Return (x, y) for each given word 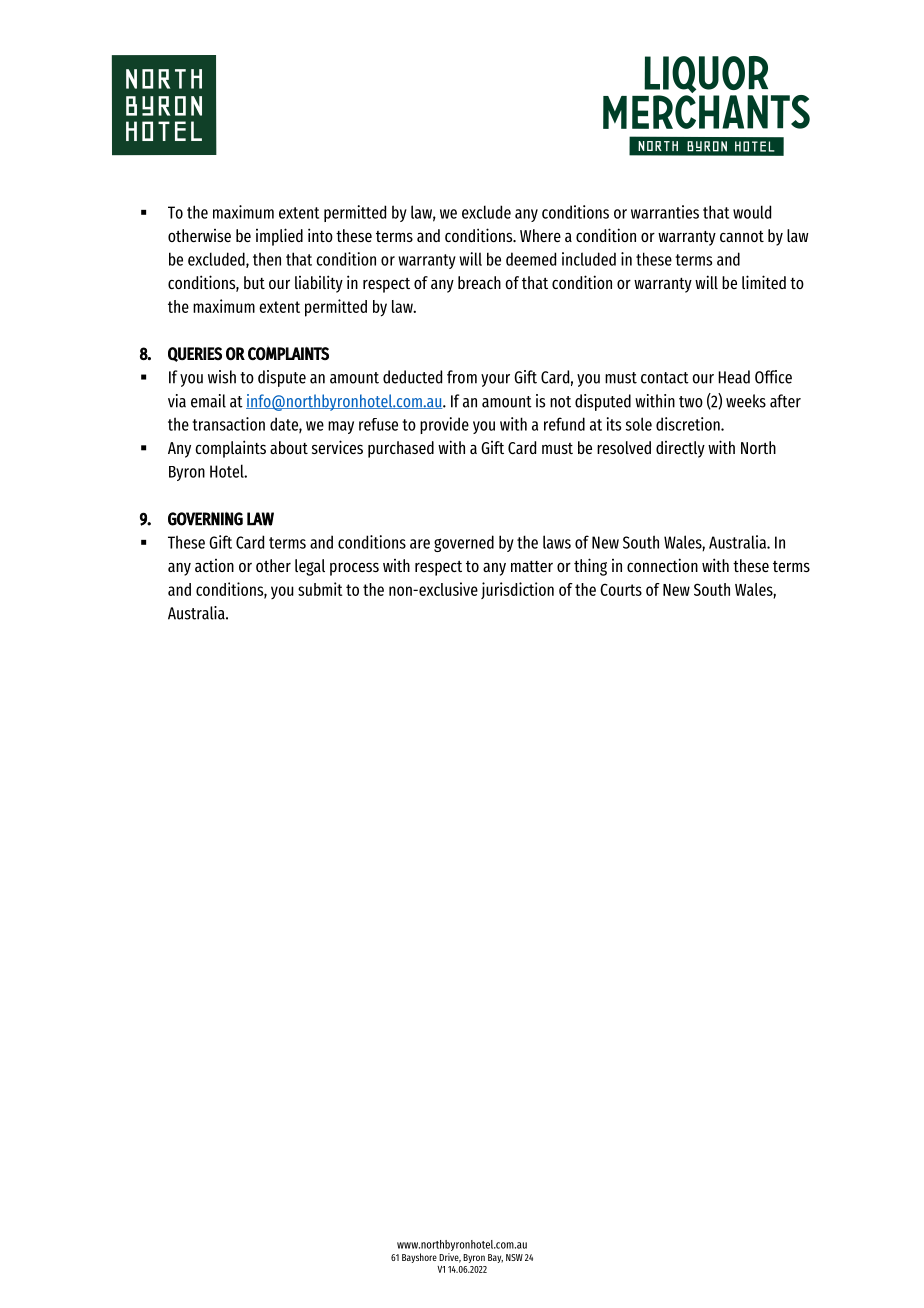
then (267, 259)
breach (479, 282)
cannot (742, 236)
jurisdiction (517, 590)
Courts (621, 589)
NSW (514, 1257)
